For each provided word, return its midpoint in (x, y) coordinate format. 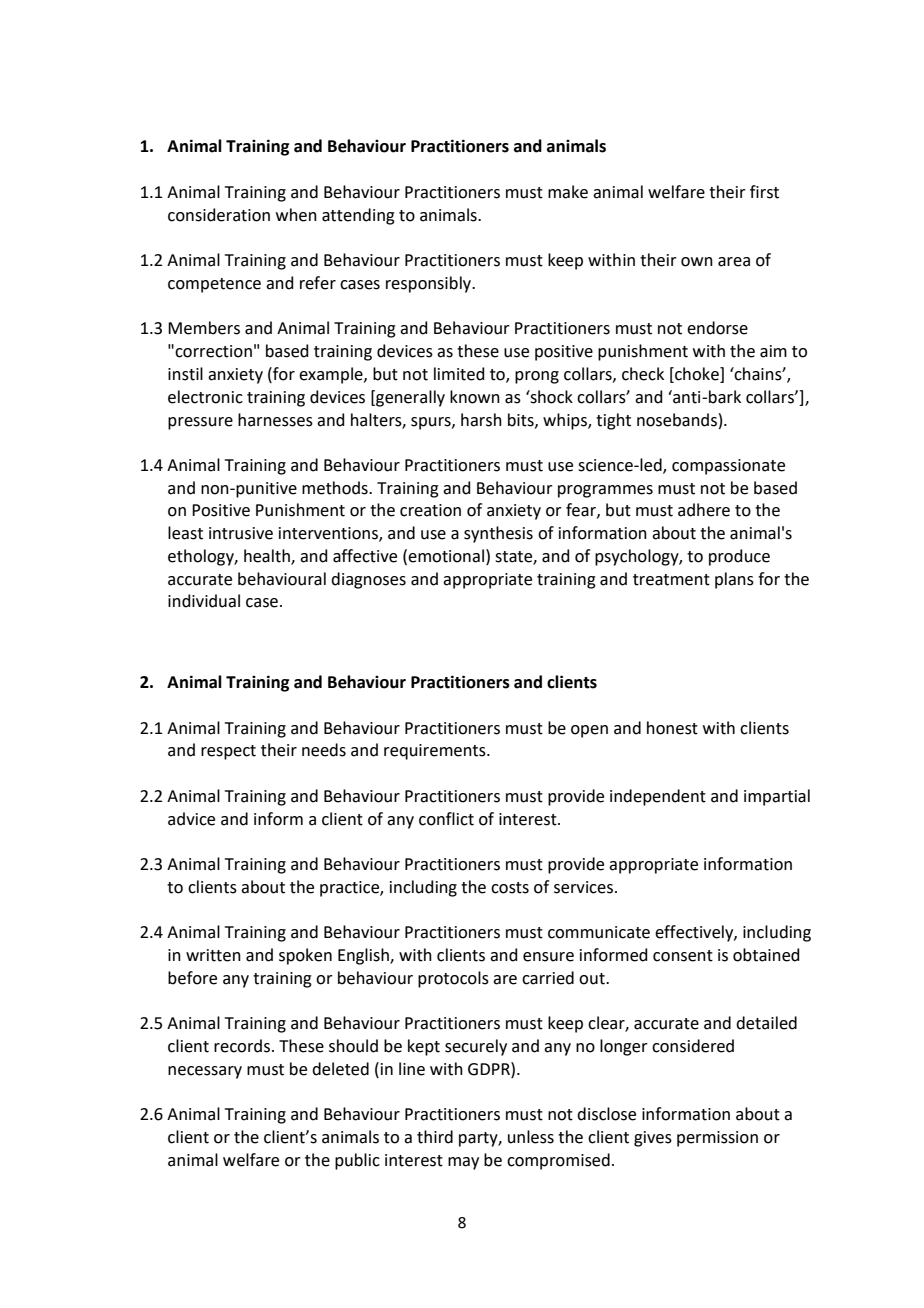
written (213, 955)
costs (510, 888)
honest (672, 728)
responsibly (430, 284)
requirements (436, 752)
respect (228, 752)
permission (717, 1139)
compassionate (728, 467)
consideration (219, 215)
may (463, 1163)
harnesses (275, 420)
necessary (205, 1072)
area (734, 262)
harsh (481, 420)
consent (683, 956)
